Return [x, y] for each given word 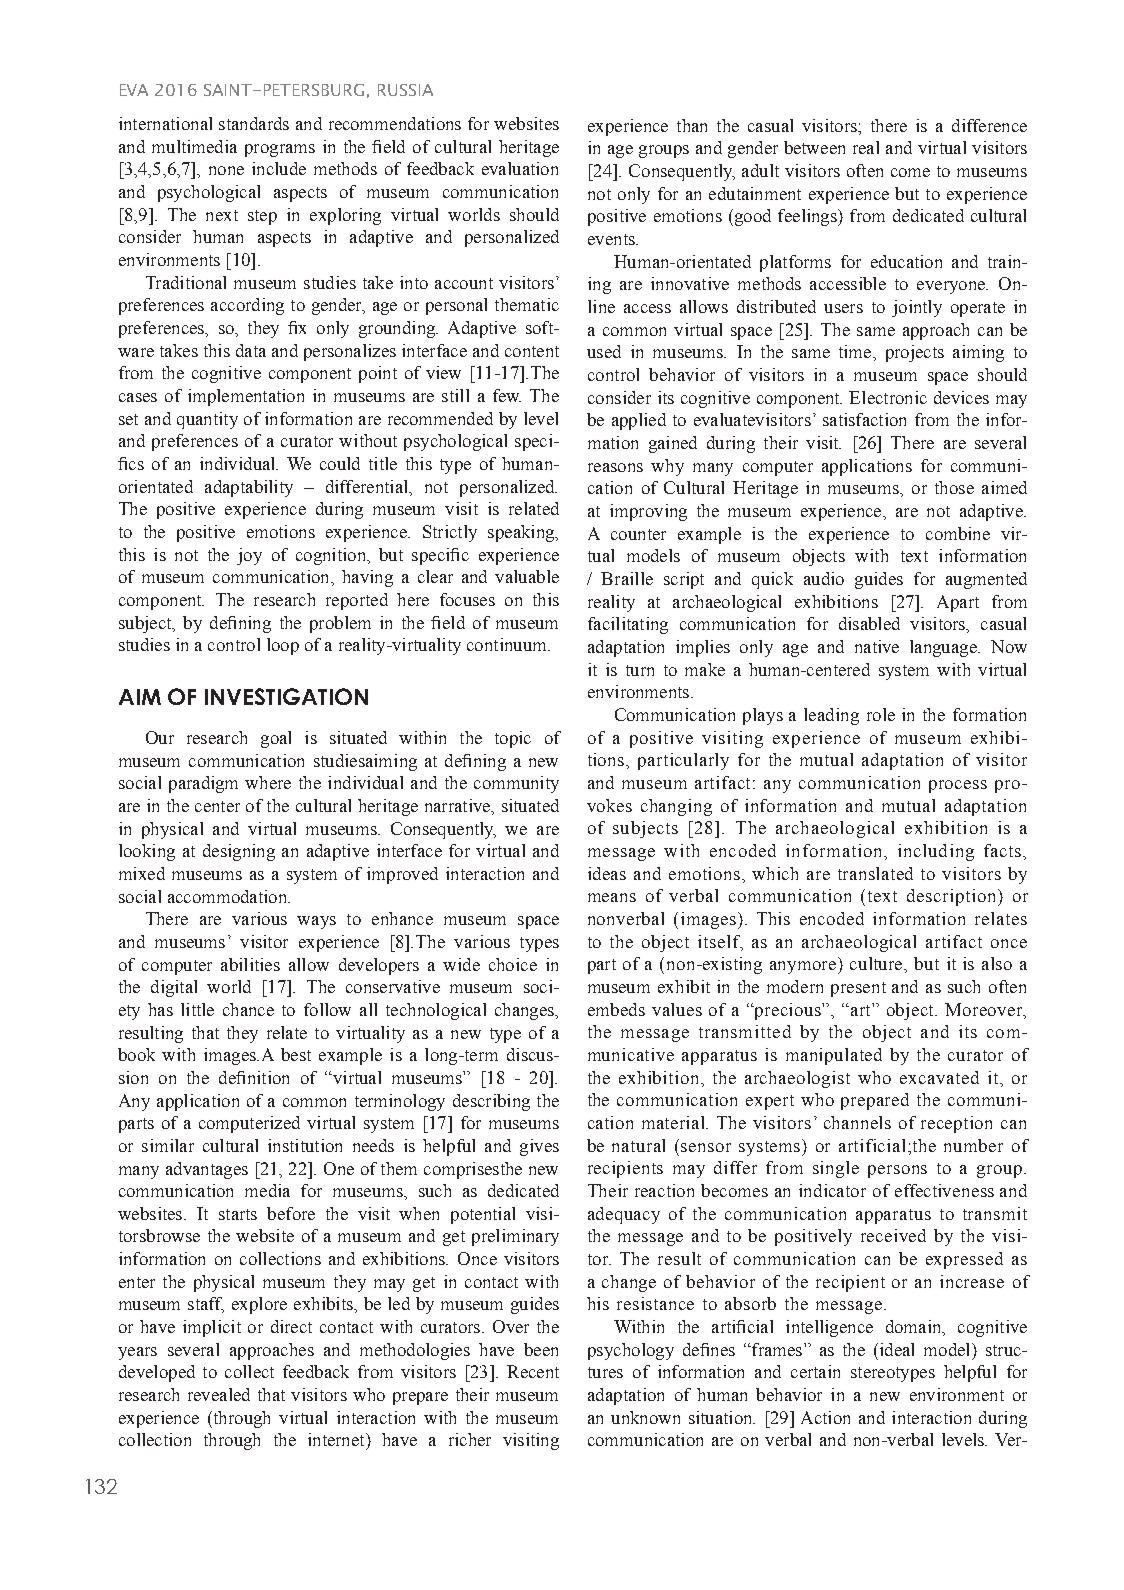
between [814, 147]
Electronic [888, 397]
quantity [207, 420]
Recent [533, 1371]
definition [254, 1077]
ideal [895, 1349]
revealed [219, 1394]
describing [491, 1102]
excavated [939, 1077]
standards [254, 123]
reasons [615, 467]
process [958, 786]
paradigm [203, 784]
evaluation [520, 168]
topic [513, 739]
